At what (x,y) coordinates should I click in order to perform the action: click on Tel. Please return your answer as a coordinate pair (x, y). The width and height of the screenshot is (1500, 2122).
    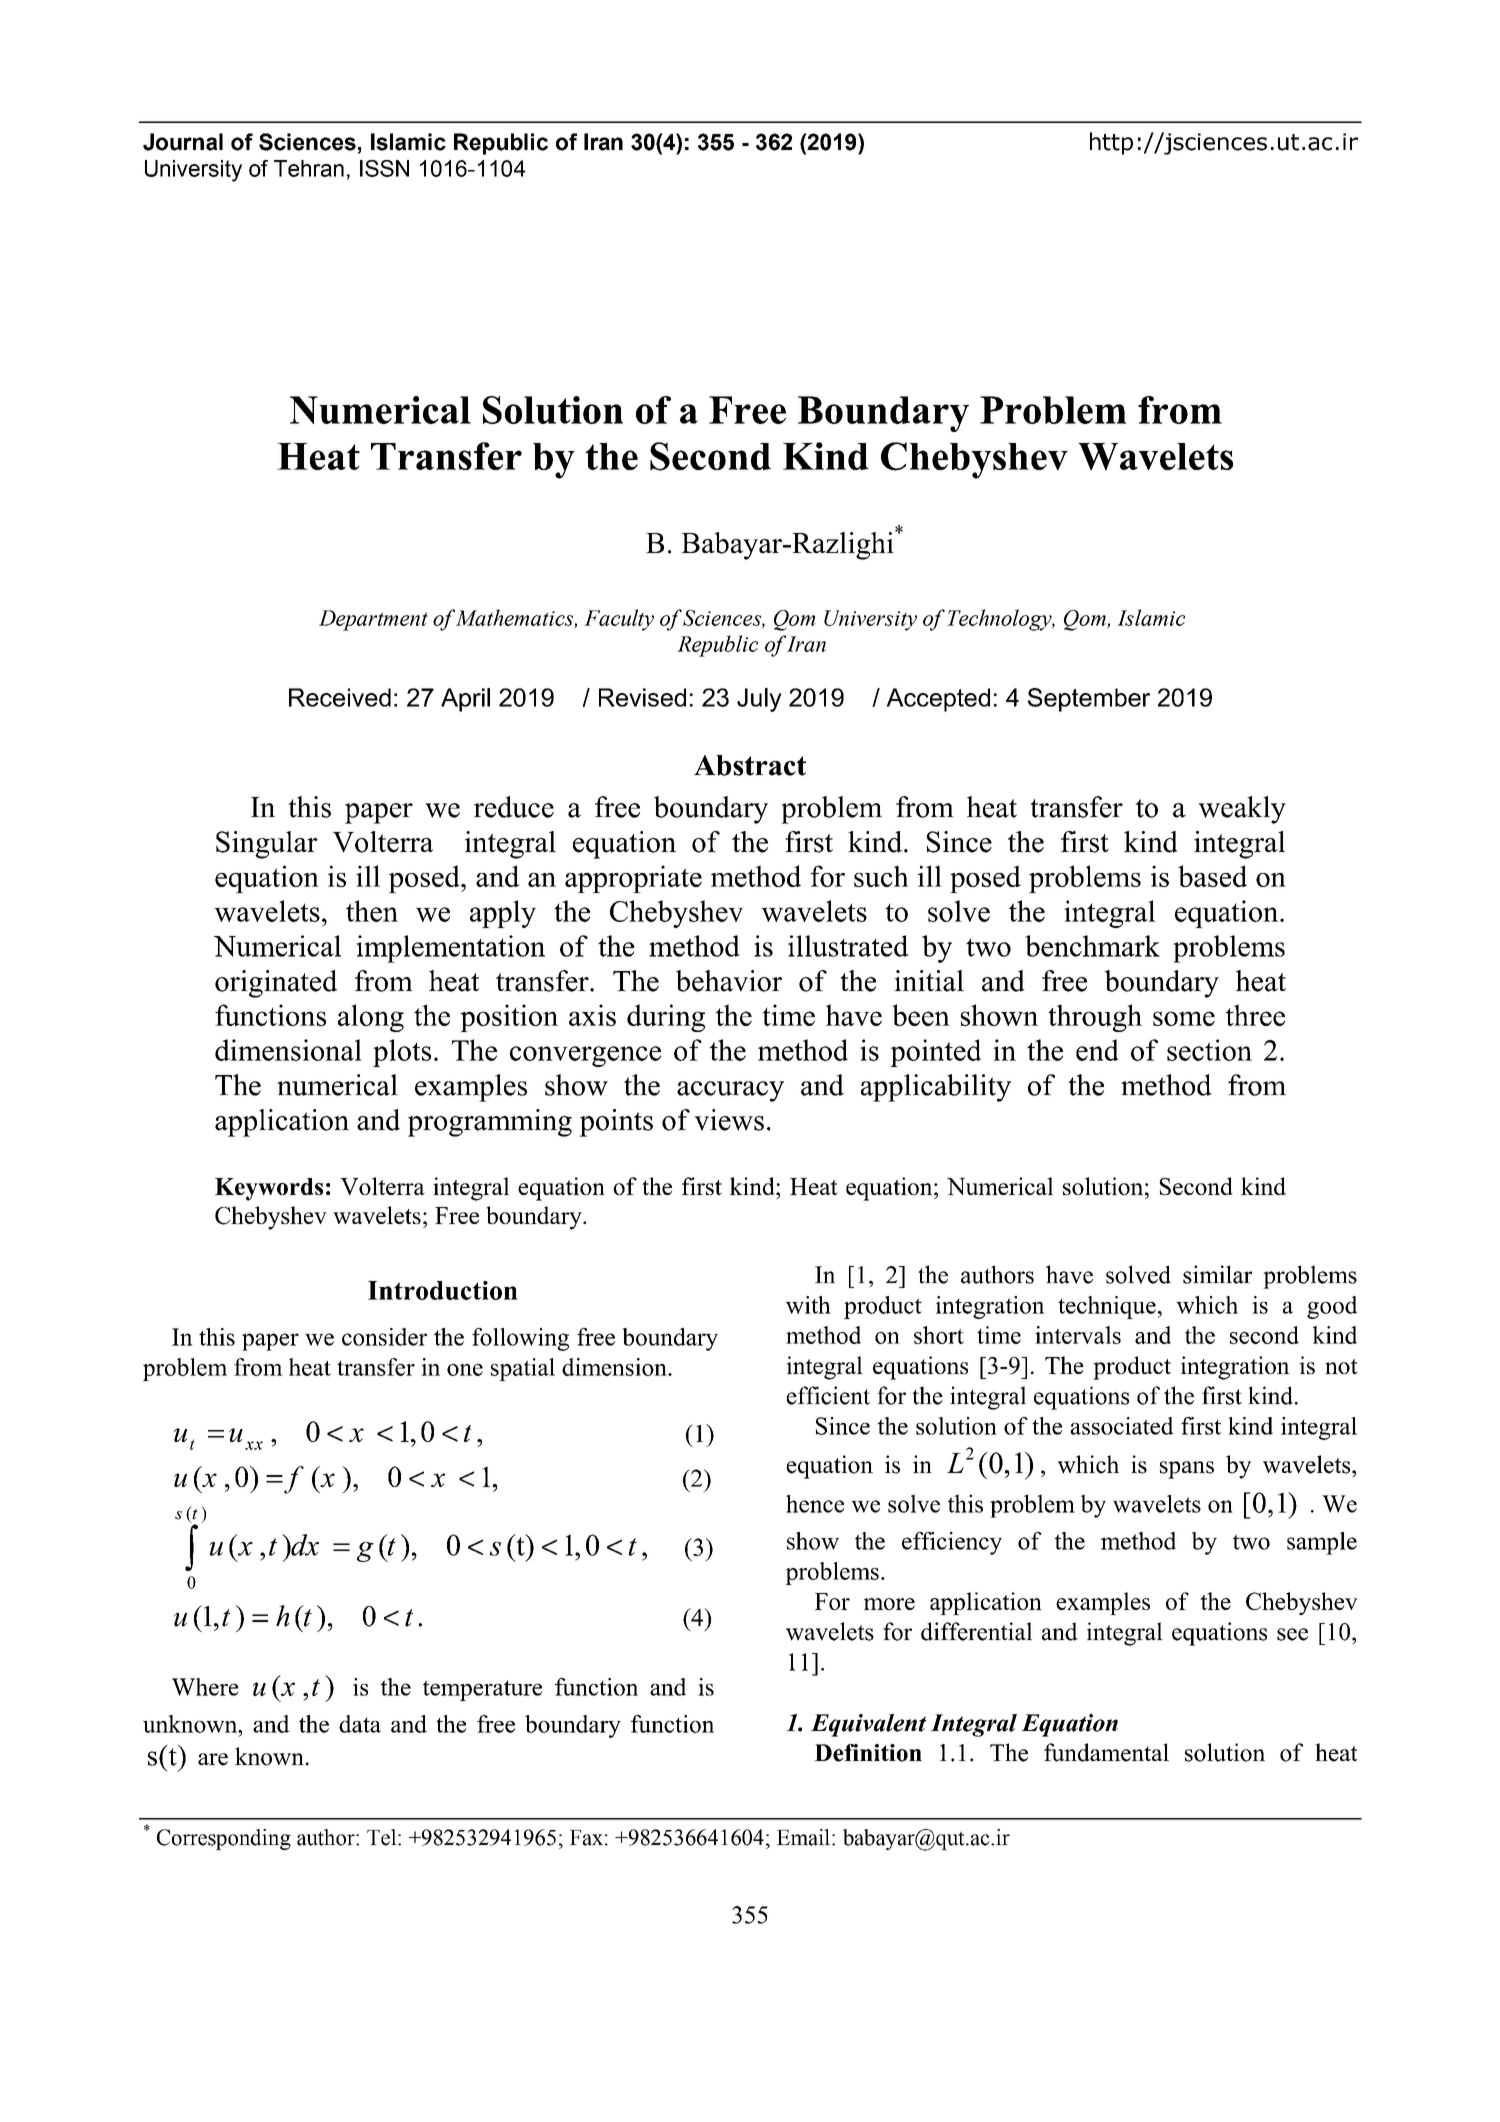
    Looking at the image, I should click on (383, 1837).
